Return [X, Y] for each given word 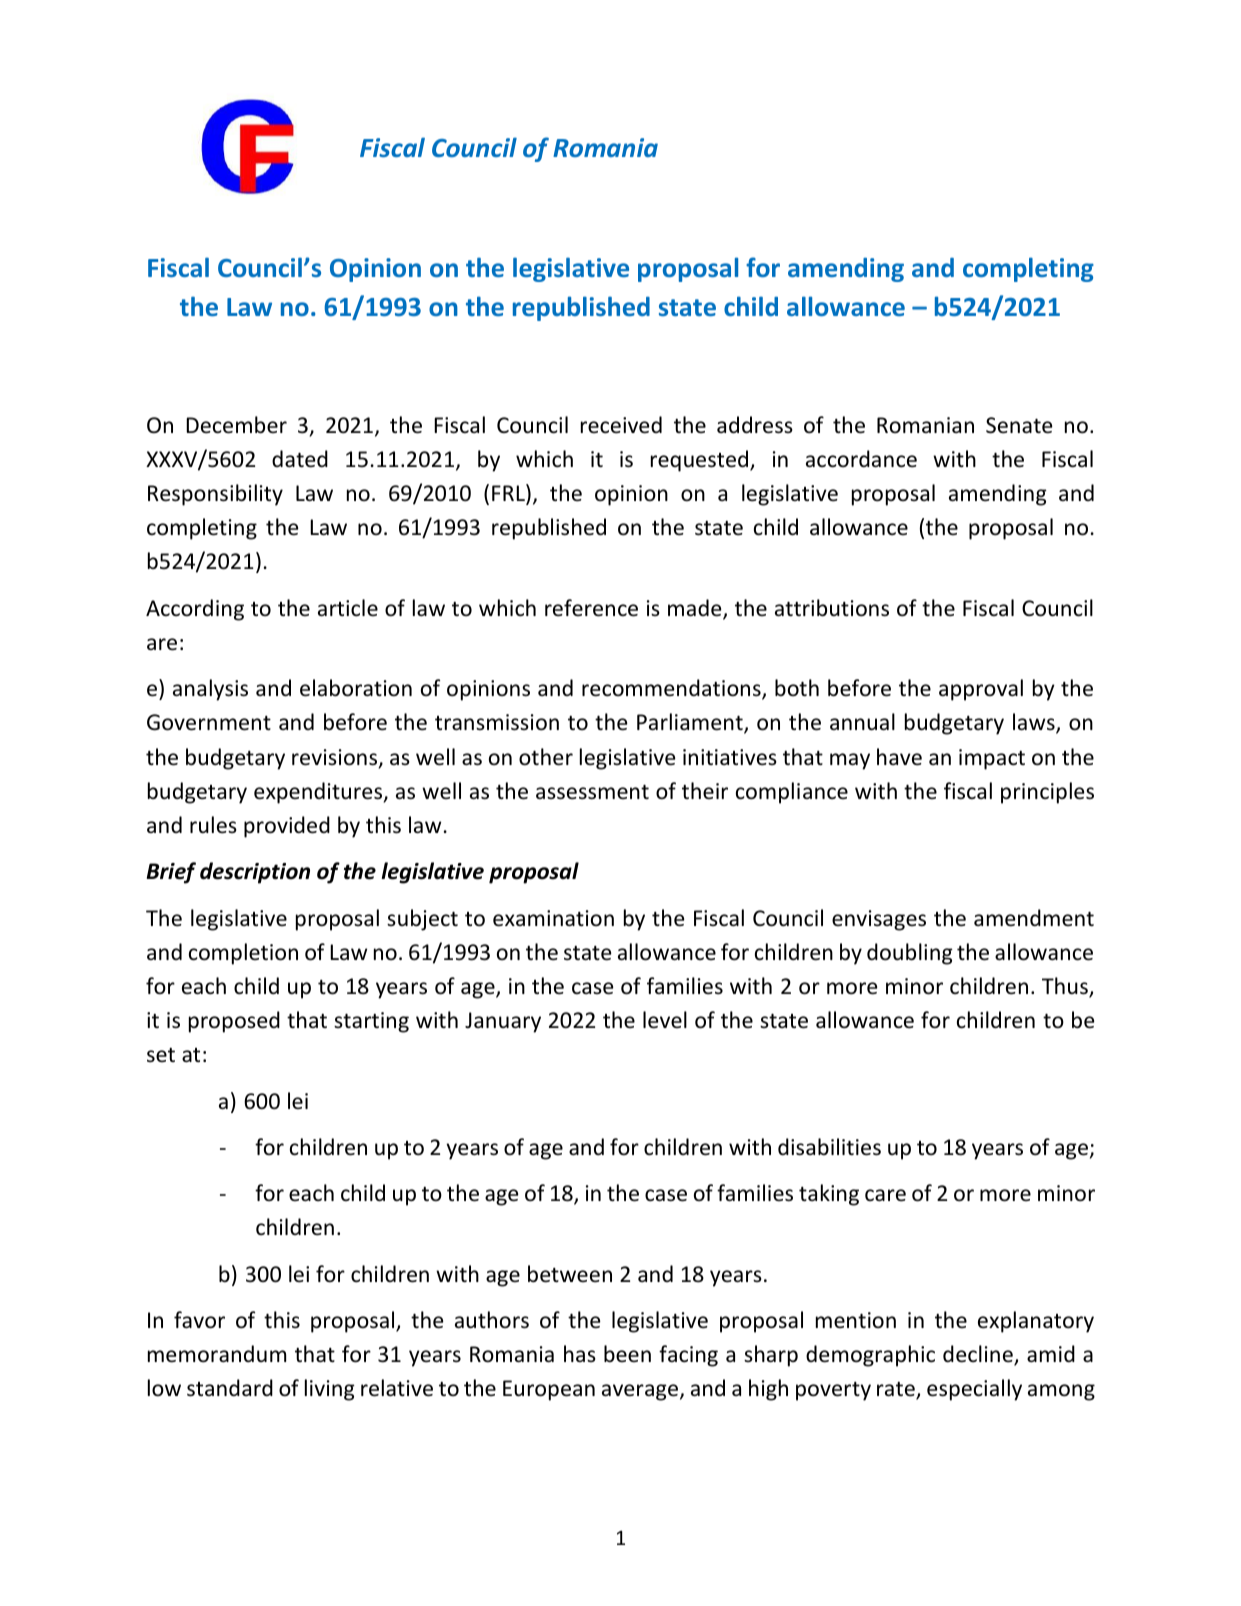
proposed [234, 1022]
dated [300, 459]
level [665, 1020]
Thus [1066, 987]
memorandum [217, 1354]
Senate [1019, 425]
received [621, 425]
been [627, 1353]
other [546, 757]
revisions [336, 758]
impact [992, 759]
